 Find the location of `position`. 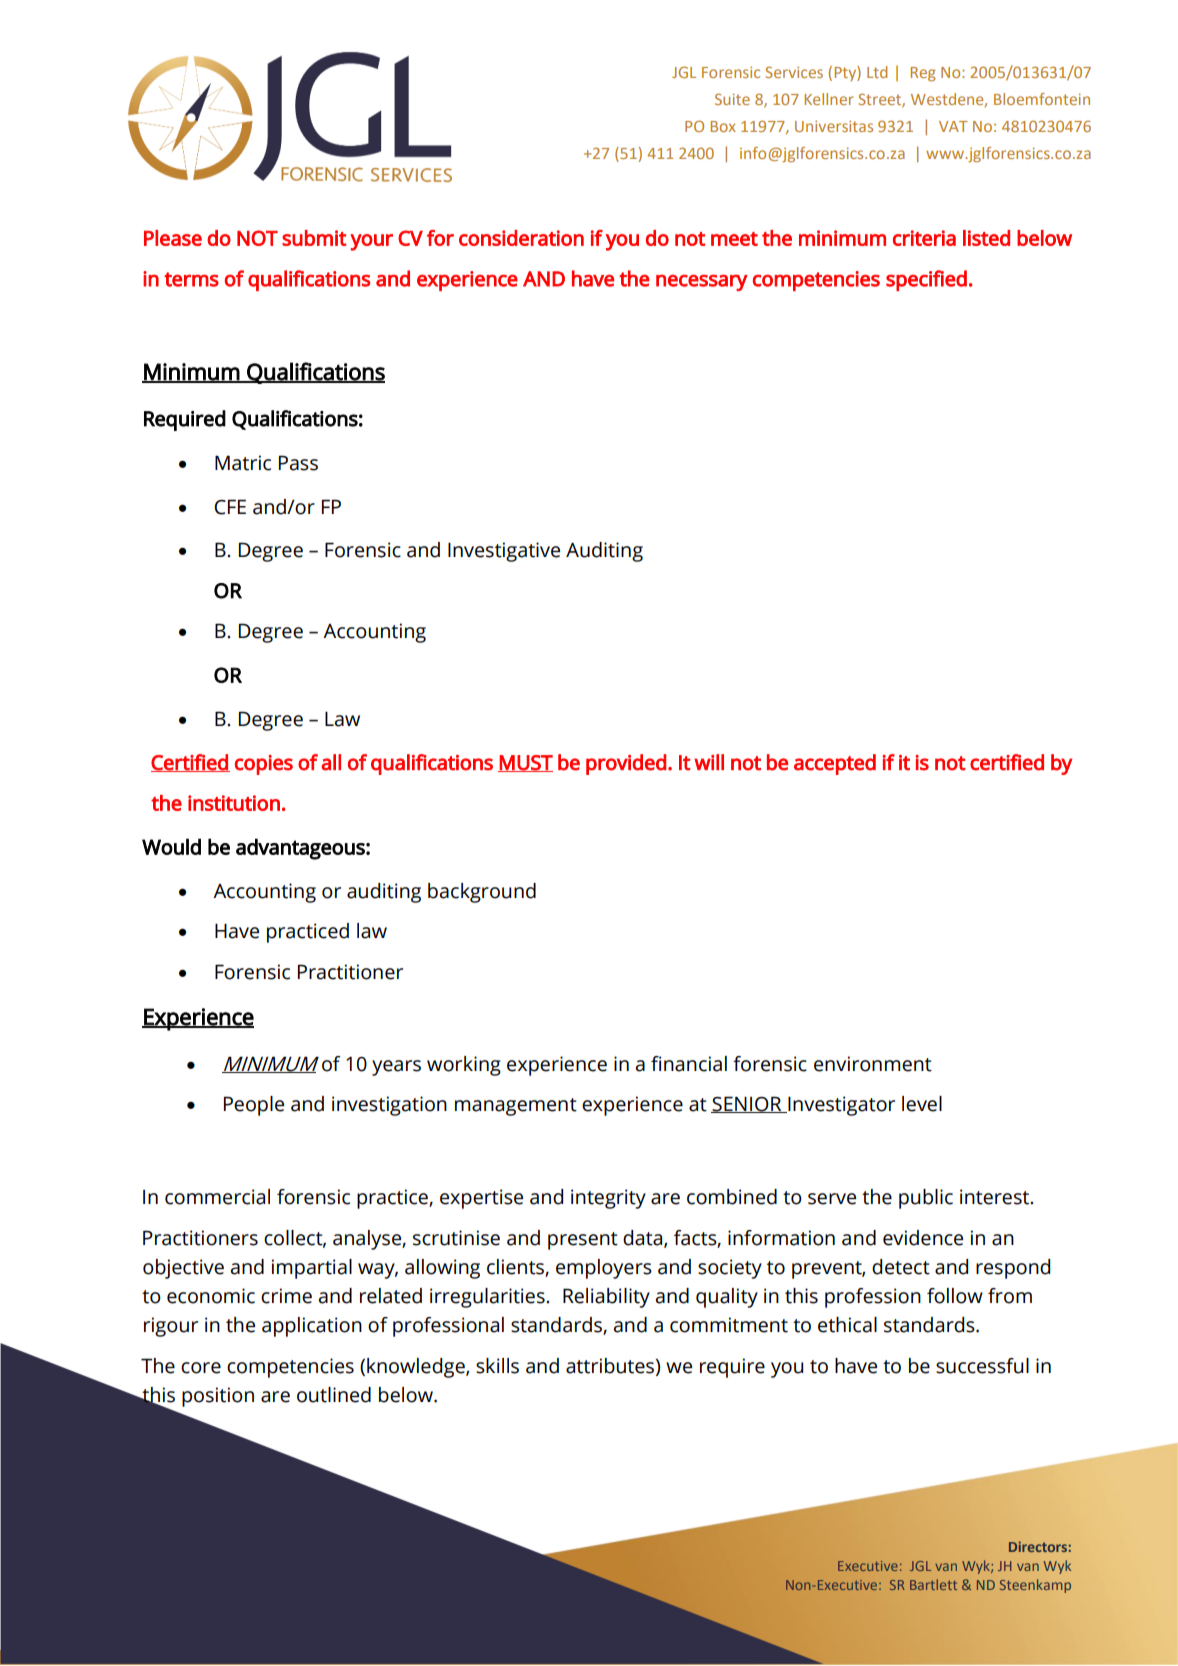

position is located at coordinates (218, 1397).
